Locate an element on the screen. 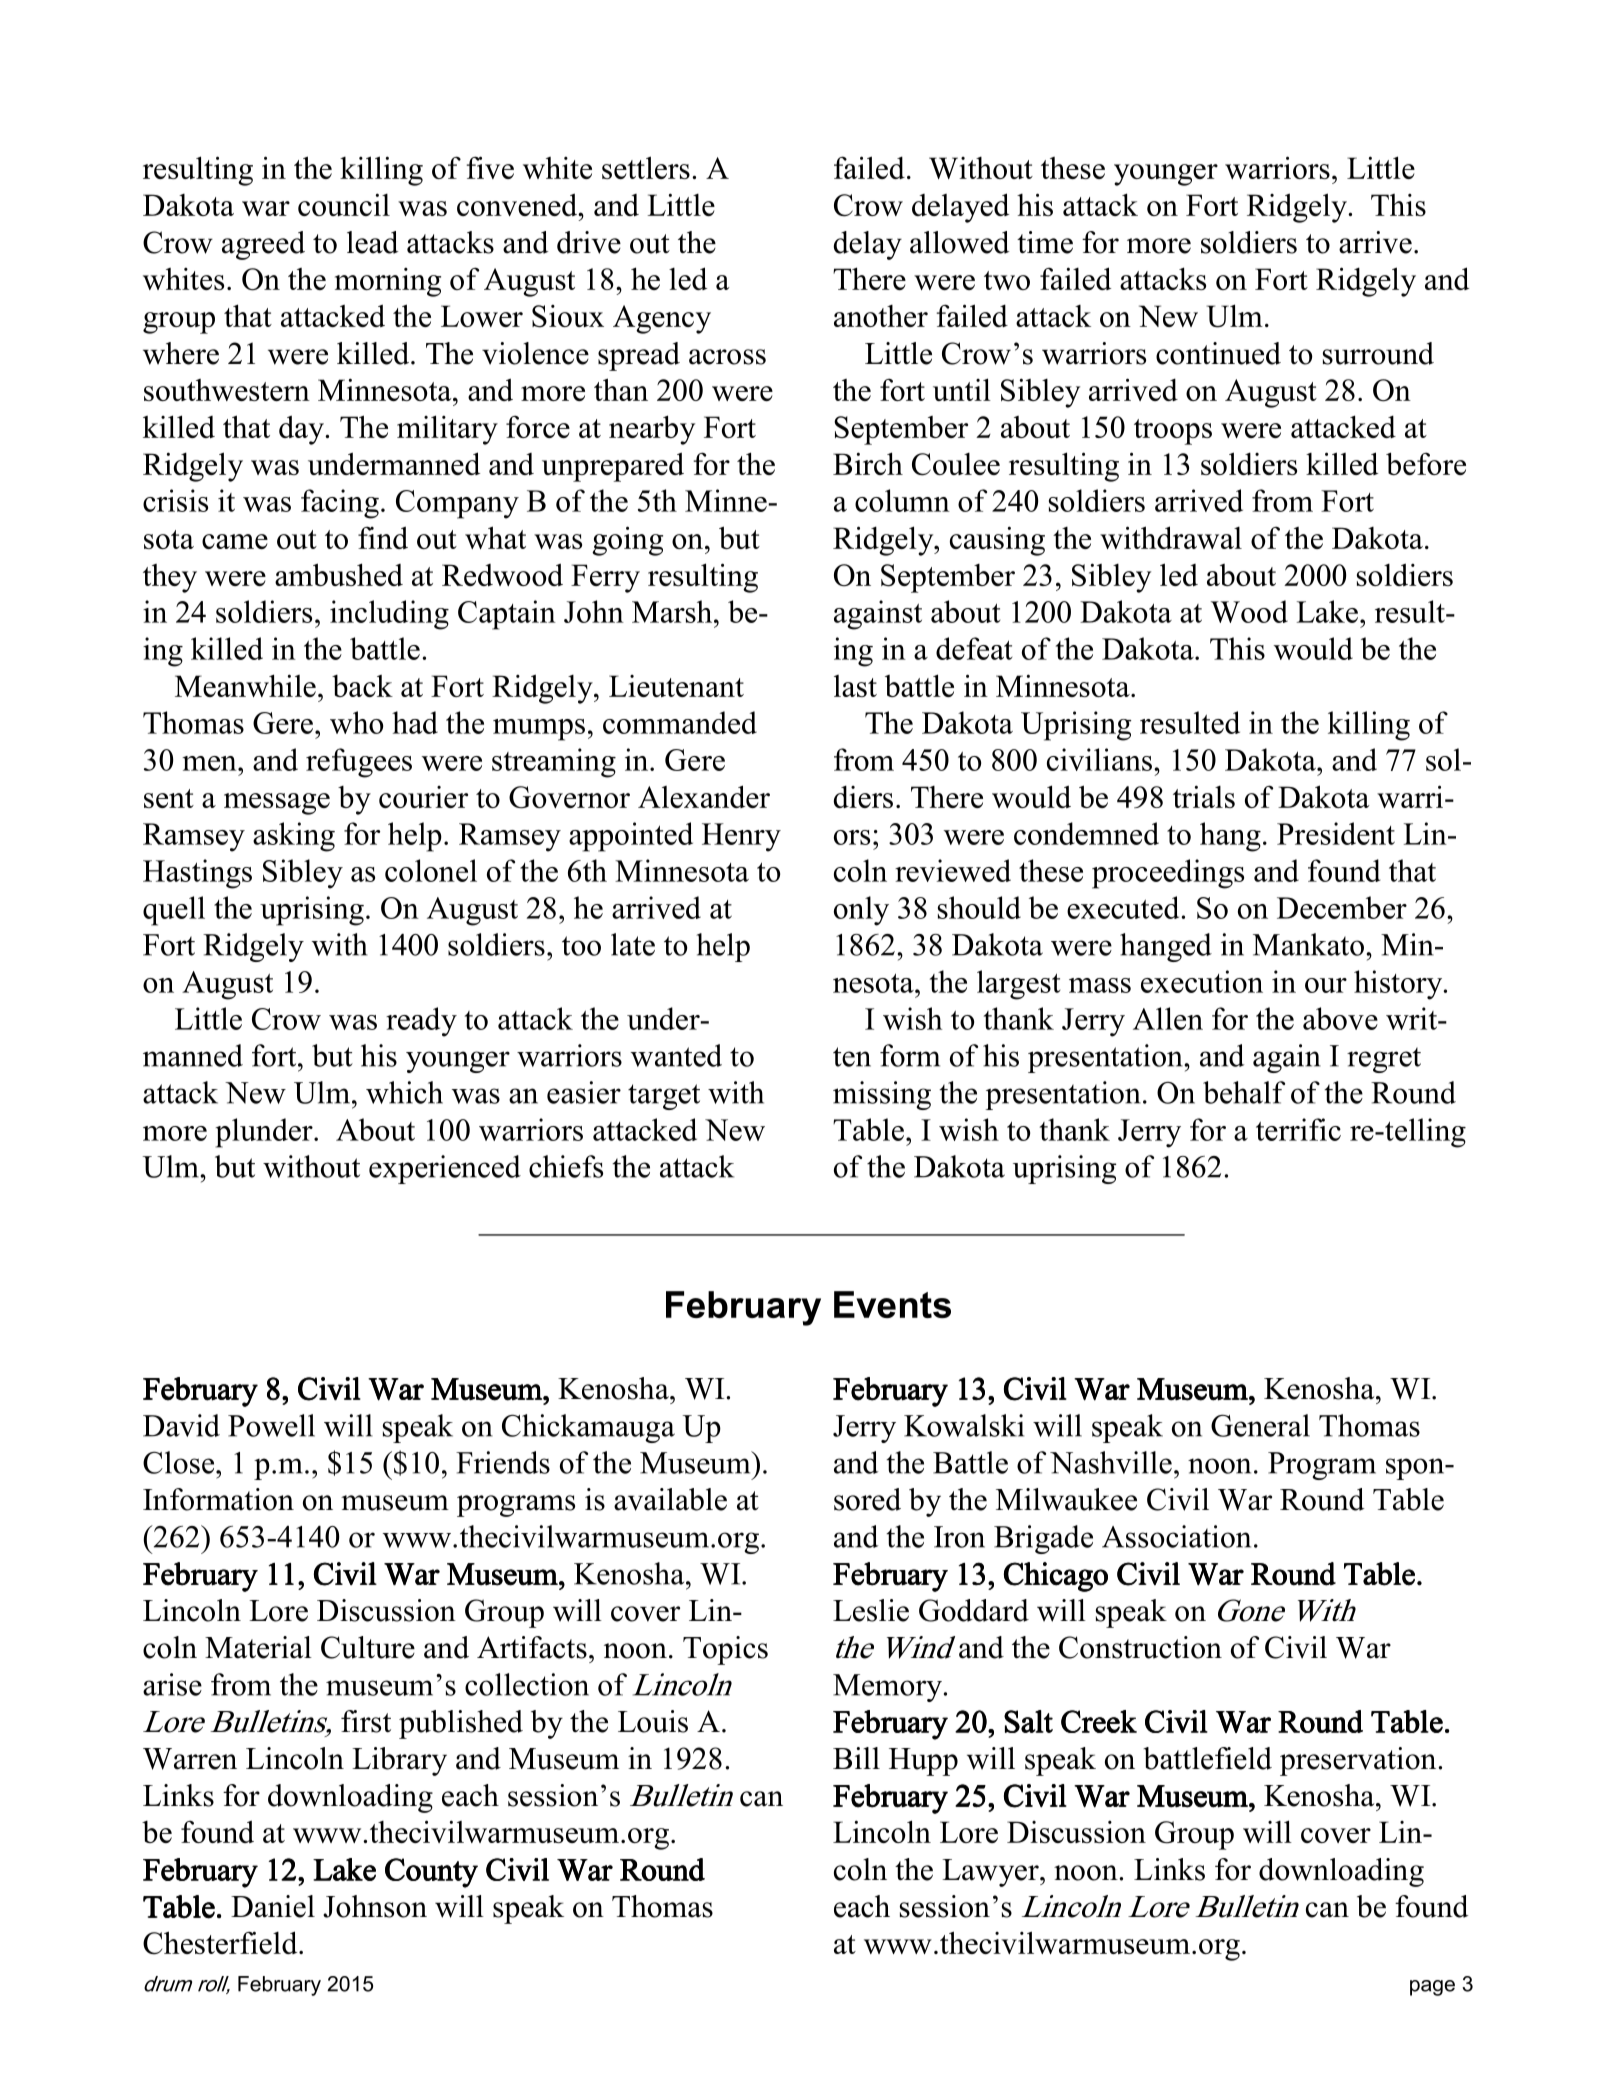  Powell is located at coordinates (271, 1425).
